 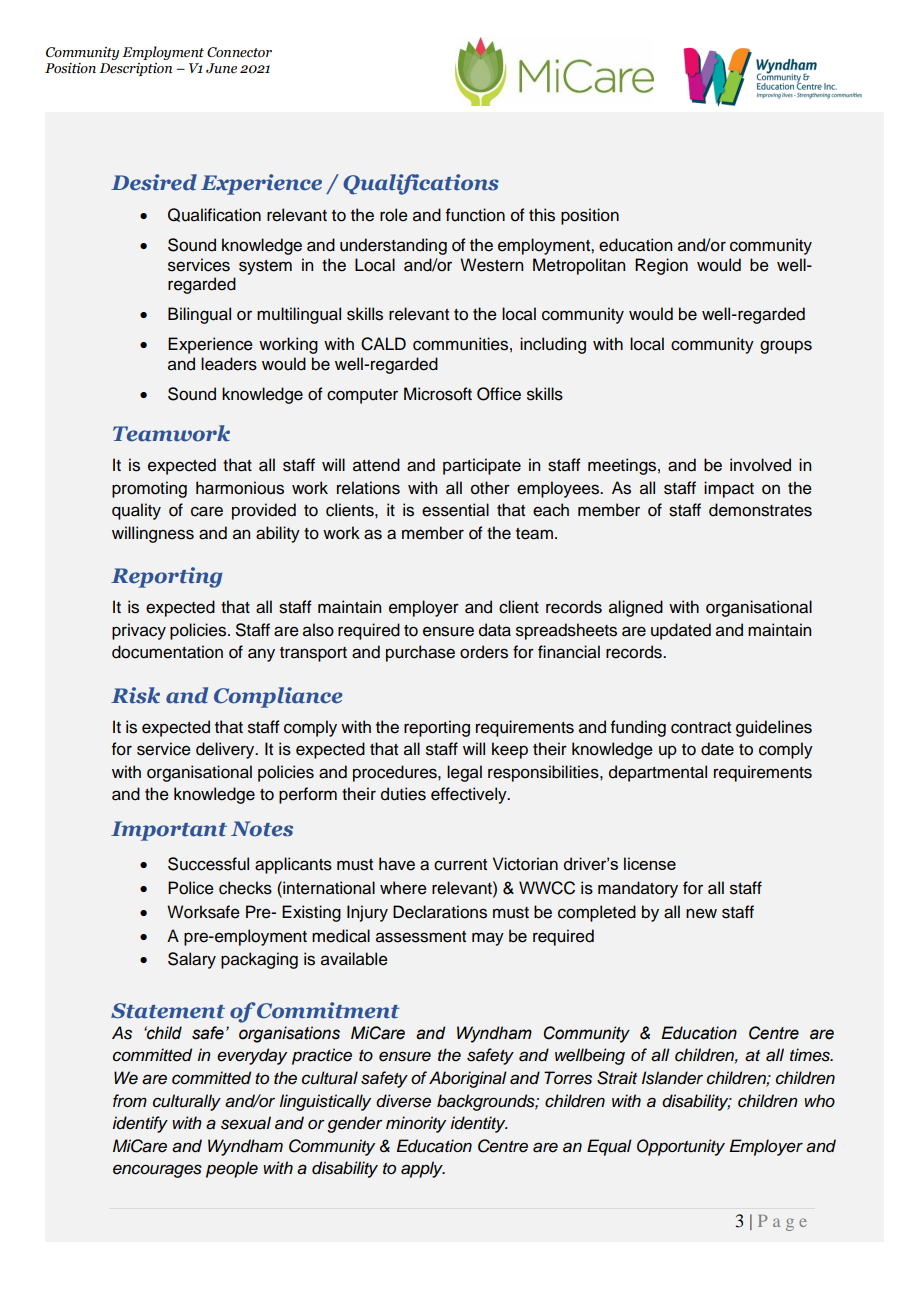 I want to click on function, so click(x=475, y=215).
